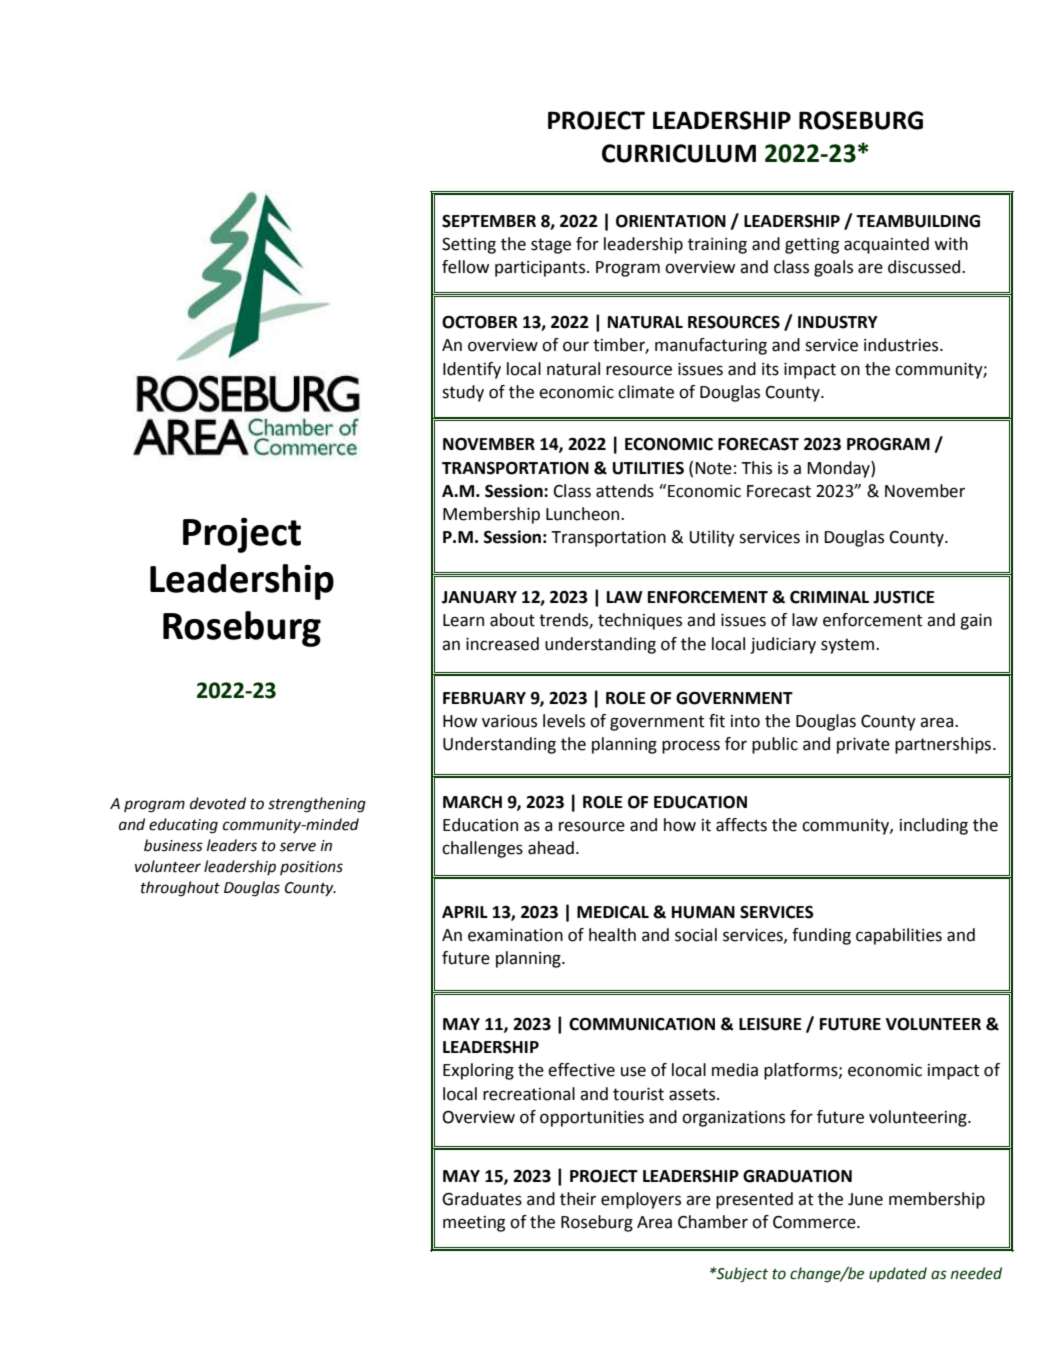  I want to click on private, so click(863, 746).
